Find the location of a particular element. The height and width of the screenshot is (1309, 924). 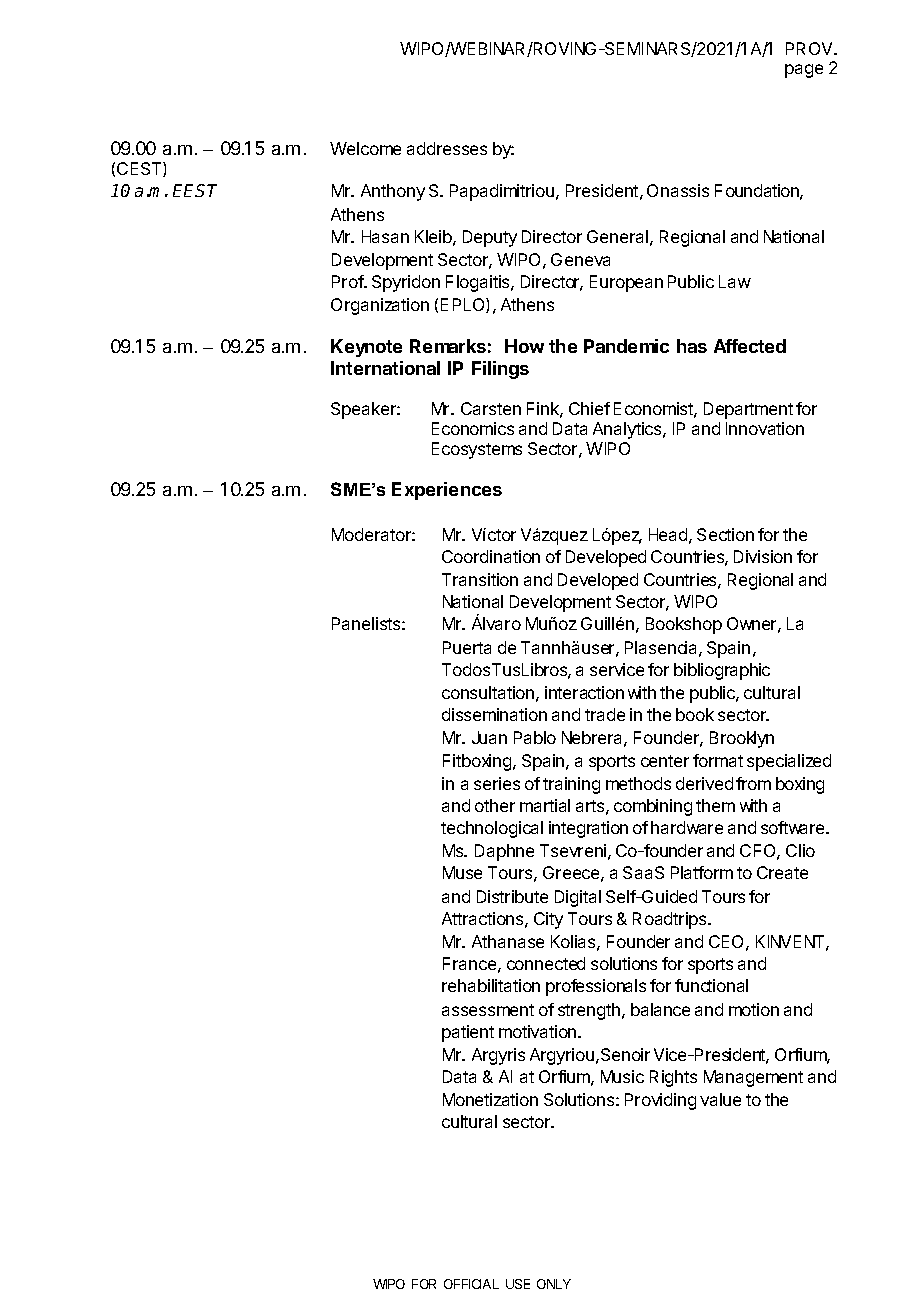

Daphne is located at coordinates (504, 852).
